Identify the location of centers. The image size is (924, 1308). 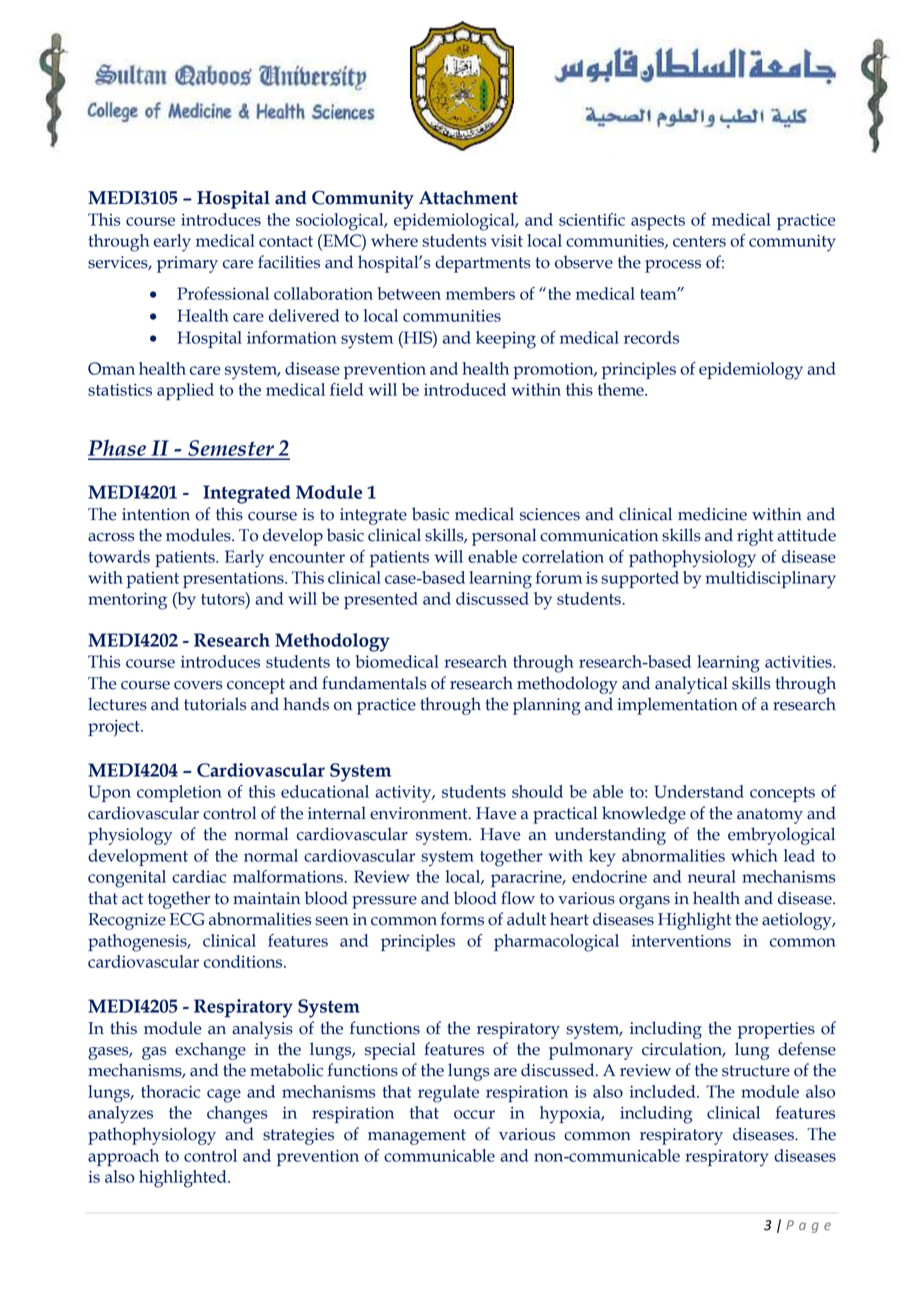
(699, 241).
